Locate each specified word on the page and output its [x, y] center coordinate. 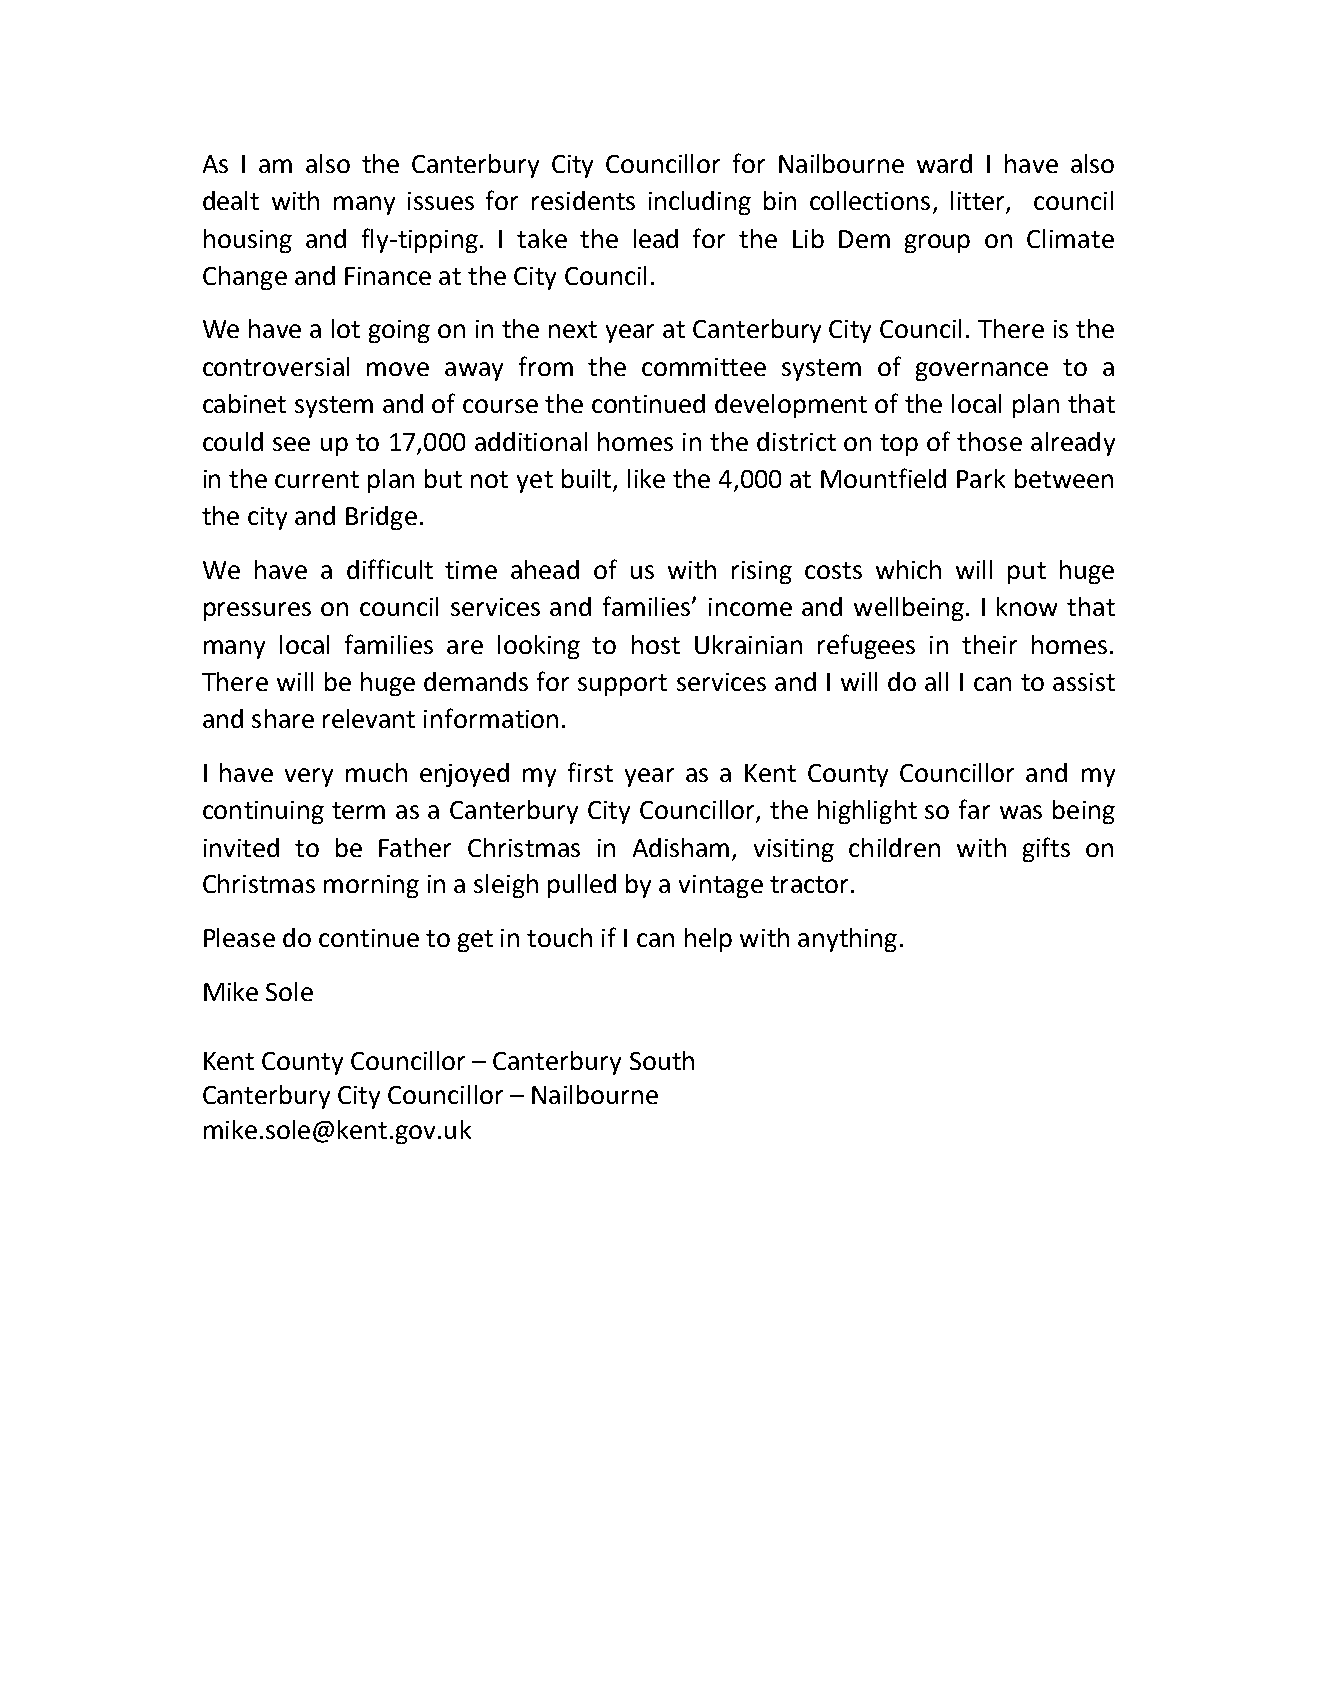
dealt [231, 200]
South [662, 1060]
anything [847, 940]
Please [239, 937]
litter [979, 202]
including [700, 203]
